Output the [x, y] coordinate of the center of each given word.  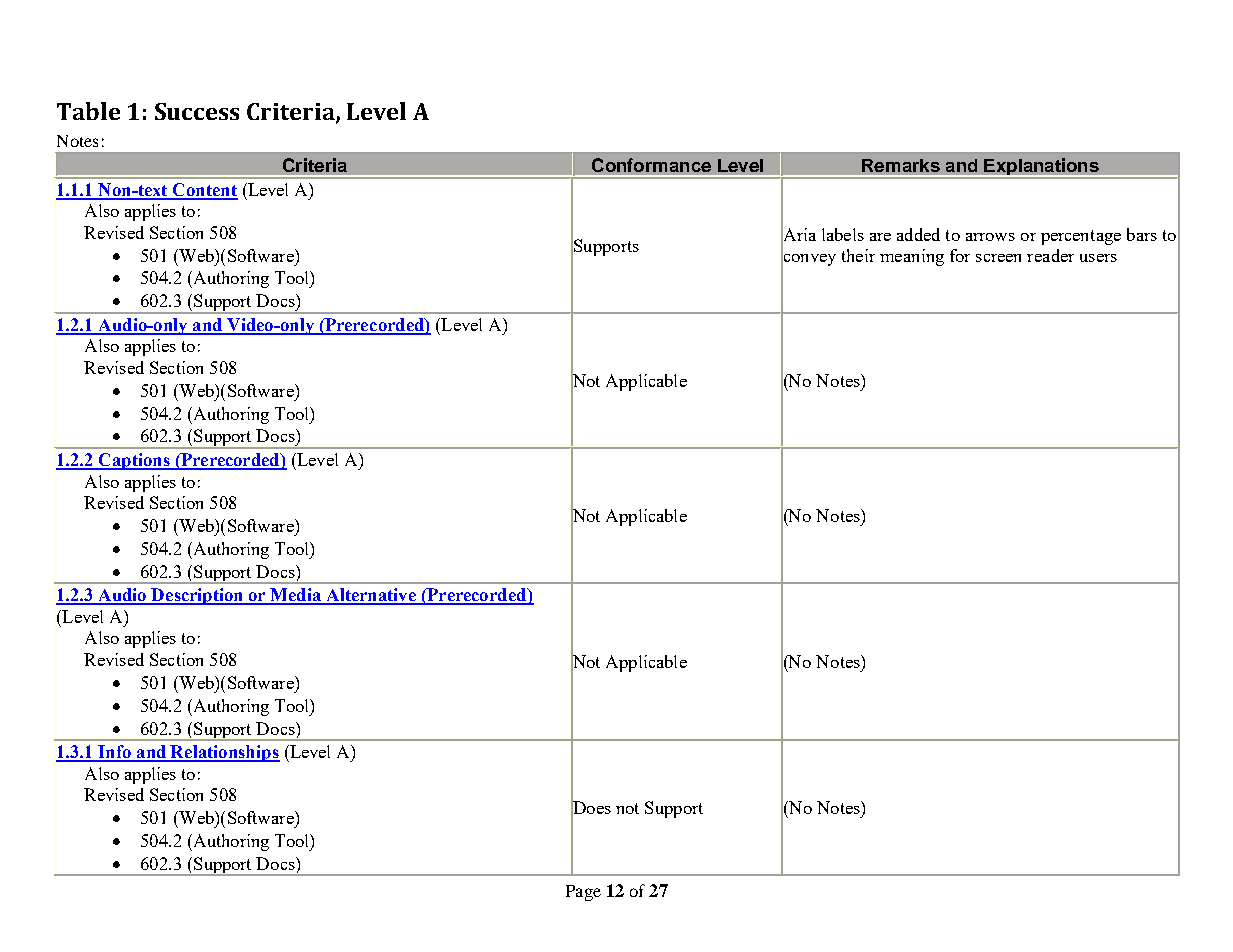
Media [296, 596]
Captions [134, 461]
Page [583, 893]
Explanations [1041, 167]
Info [114, 753]
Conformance [651, 165]
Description [198, 596]
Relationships [224, 753]
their [858, 255]
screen [998, 258]
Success [197, 111]
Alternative [371, 596]
